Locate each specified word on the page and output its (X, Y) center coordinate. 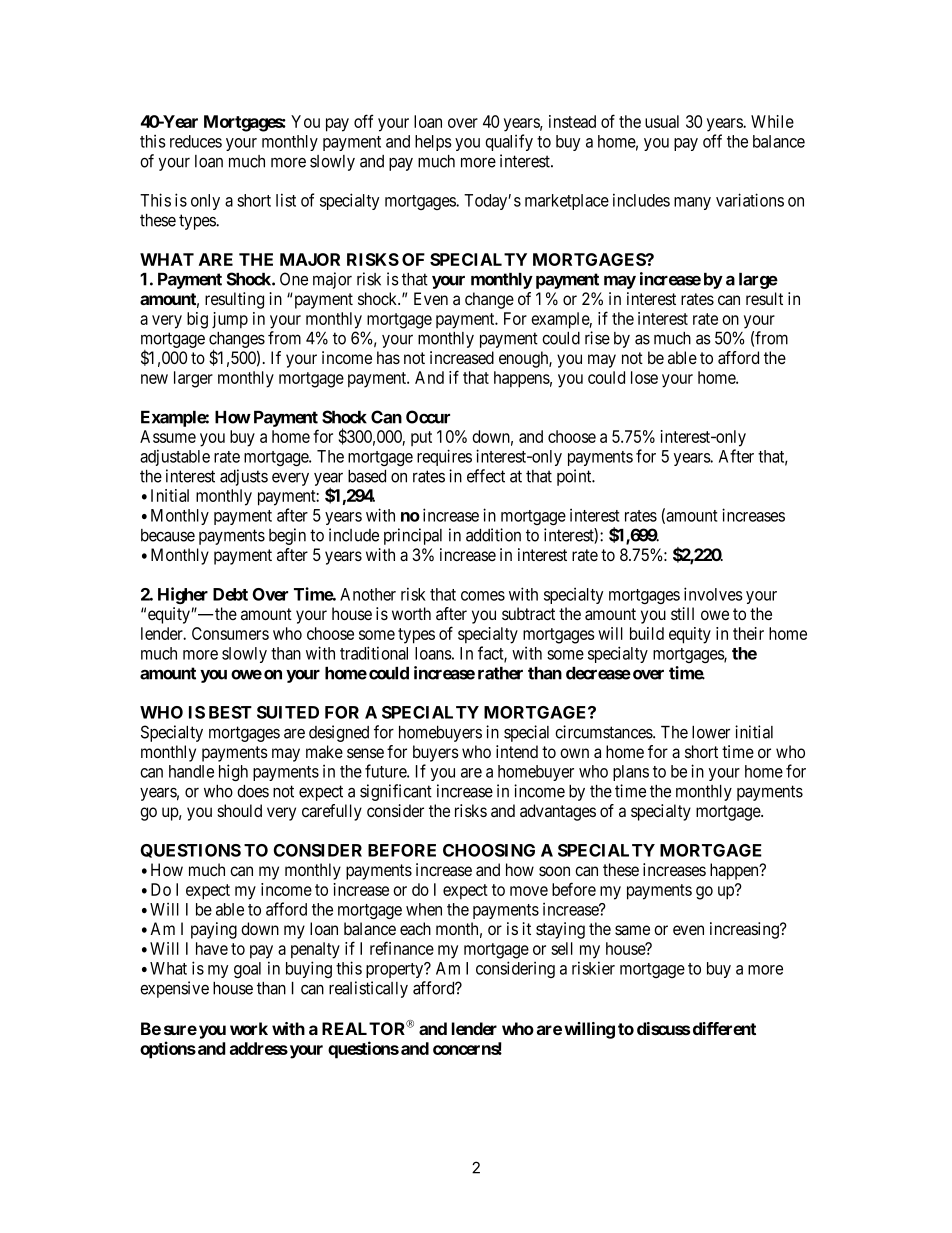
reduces (196, 141)
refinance (402, 948)
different (724, 1028)
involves (713, 594)
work (249, 1028)
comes (483, 596)
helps (433, 143)
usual (662, 121)
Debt (230, 594)
